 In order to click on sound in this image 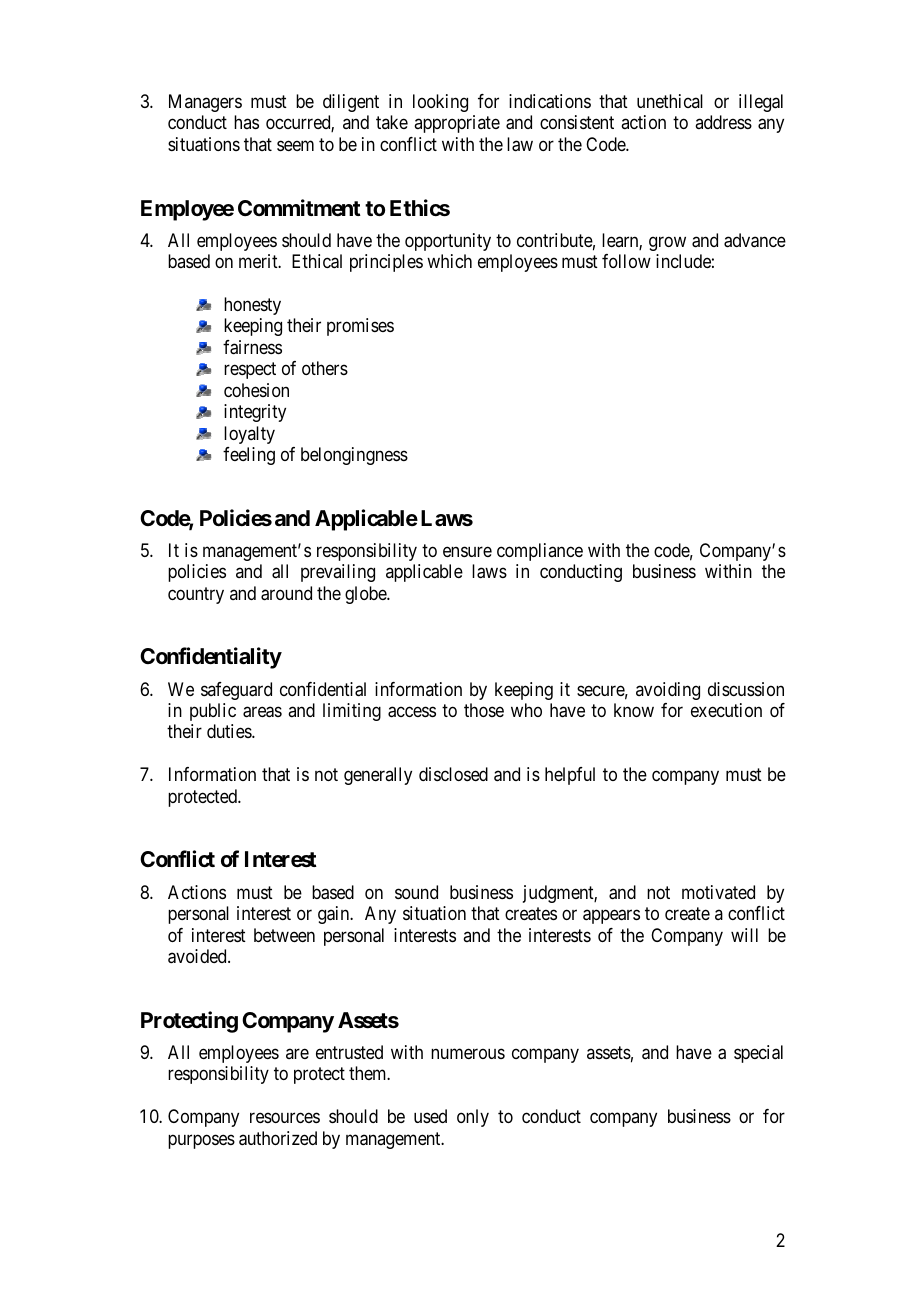, I will do `click(416, 892)`.
